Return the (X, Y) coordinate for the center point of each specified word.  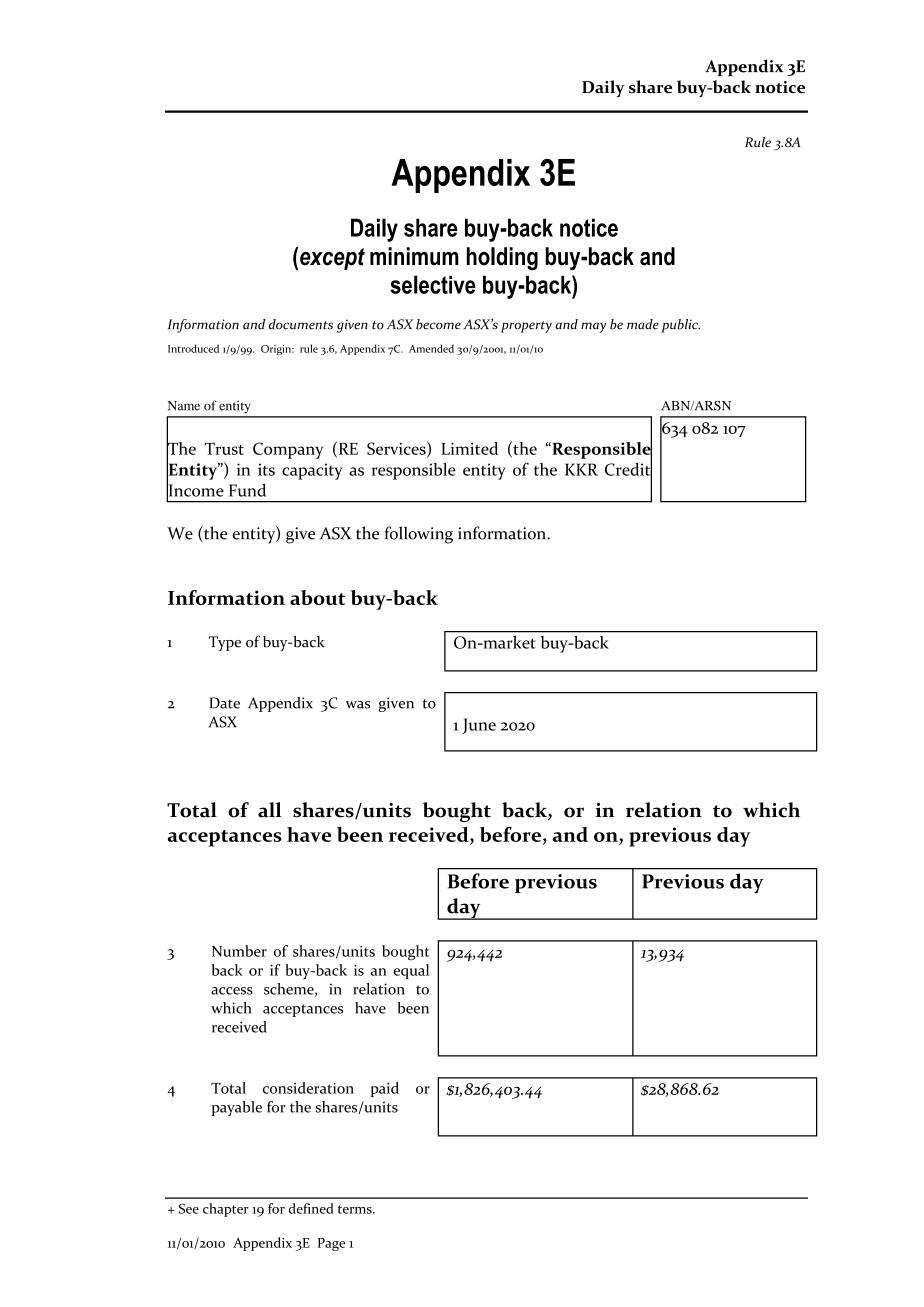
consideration (308, 1088)
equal (411, 971)
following (419, 535)
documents (301, 324)
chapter (226, 1210)
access (232, 991)
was (357, 705)
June (479, 726)
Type (225, 643)
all (270, 810)
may (593, 327)
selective (433, 284)
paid (385, 1089)
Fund (247, 490)
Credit (628, 469)
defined (311, 1208)
